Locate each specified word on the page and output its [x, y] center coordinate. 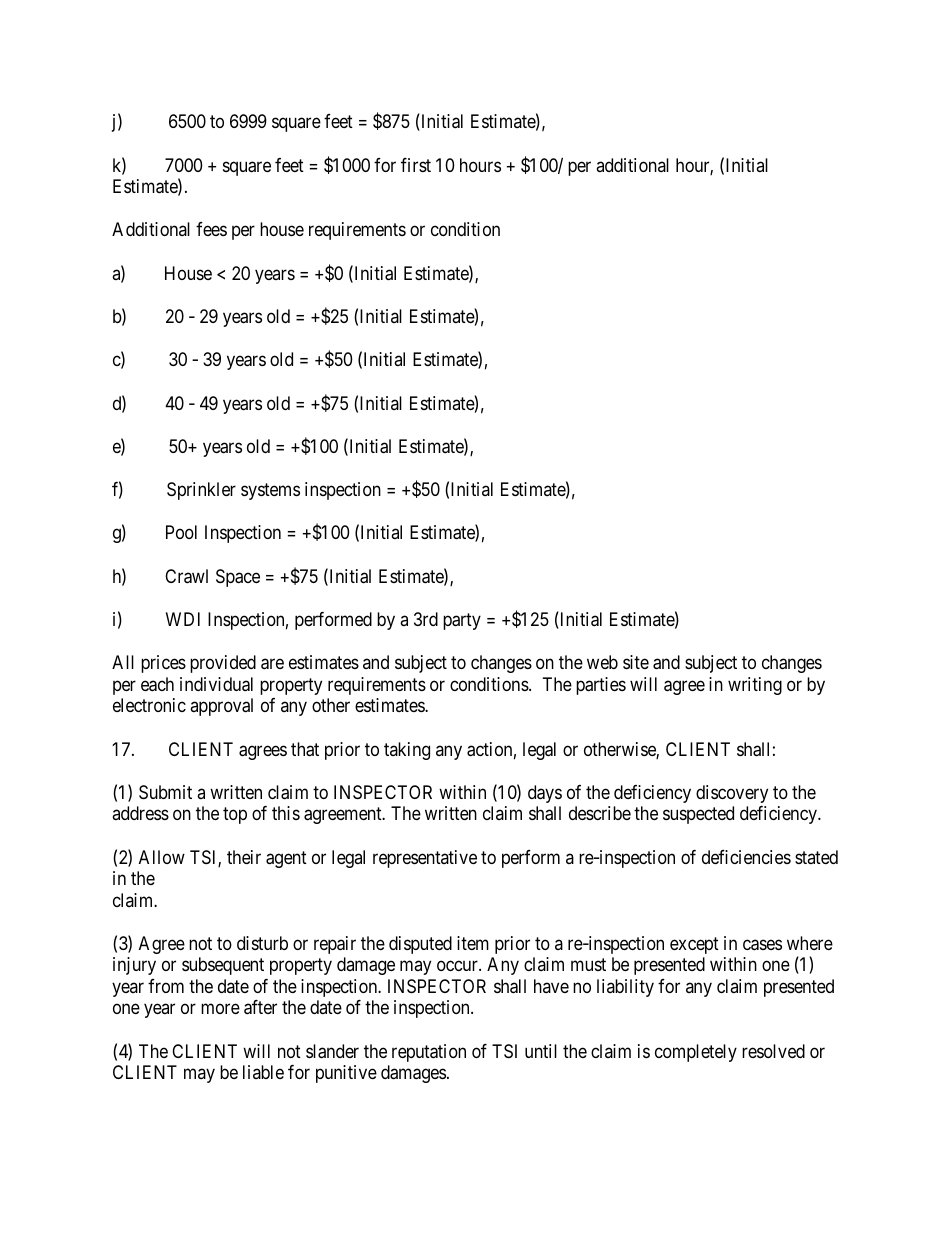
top [235, 816]
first [416, 165]
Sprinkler [201, 491]
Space [238, 578]
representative [425, 859]
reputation [429, 1053]
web [602, 662]
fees [211, 229]
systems [270, 491]
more [220, 1009]
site [636, 662]
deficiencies [746, 857]
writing [755, 686]
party [462, 621]
